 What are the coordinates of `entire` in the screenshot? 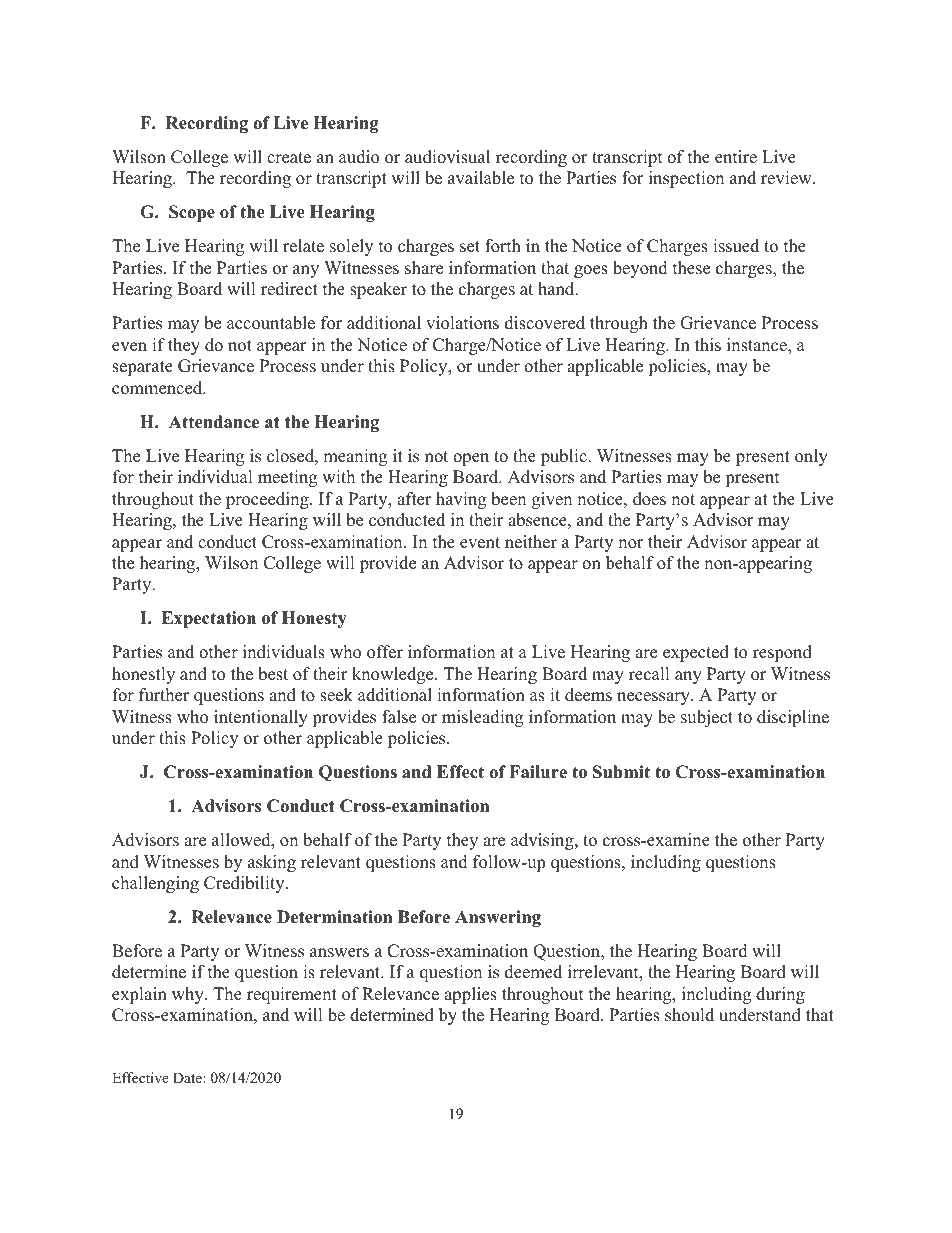 It's located at (736, 157).
